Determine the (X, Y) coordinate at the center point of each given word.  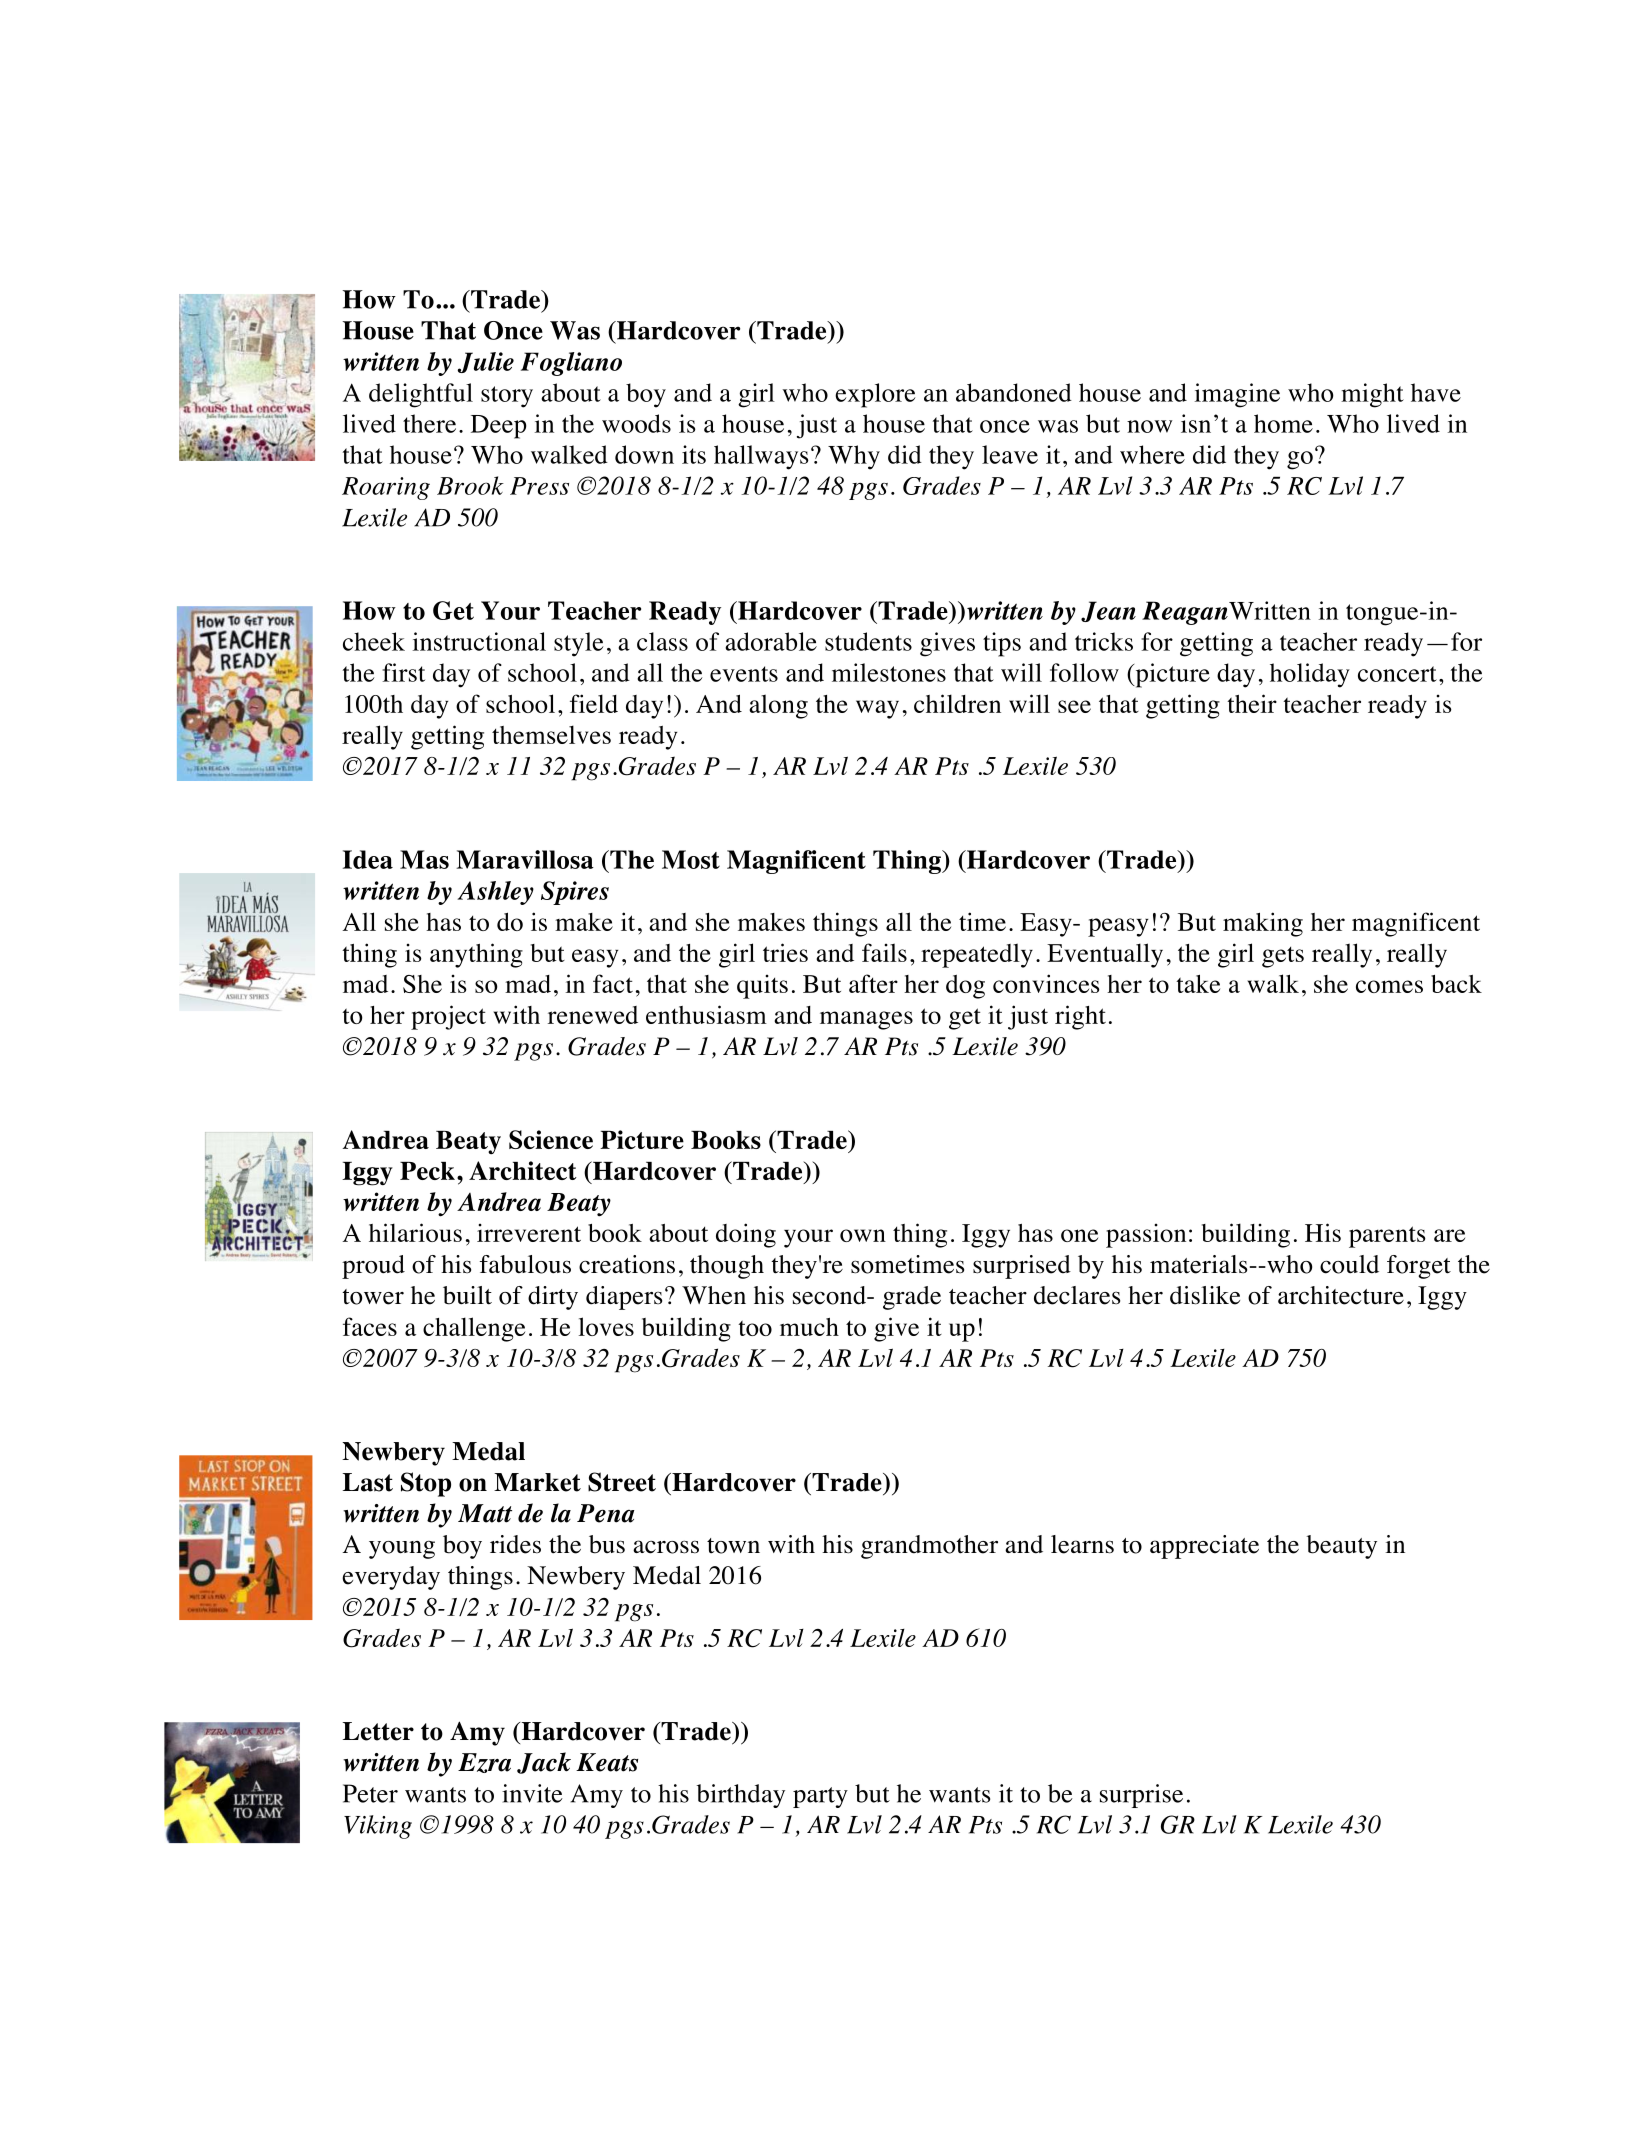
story (507, 397)
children (957, 703)
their (1252, 703)
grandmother (929, 1547)
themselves (551, 734)
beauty (1342, 1547)
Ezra (484, 1763)
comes (1389, 986)
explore (875, 395)
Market (537, 1482)
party (820, 1797)
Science (551, 1139)
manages (866, 1020)
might (1372, 395)
